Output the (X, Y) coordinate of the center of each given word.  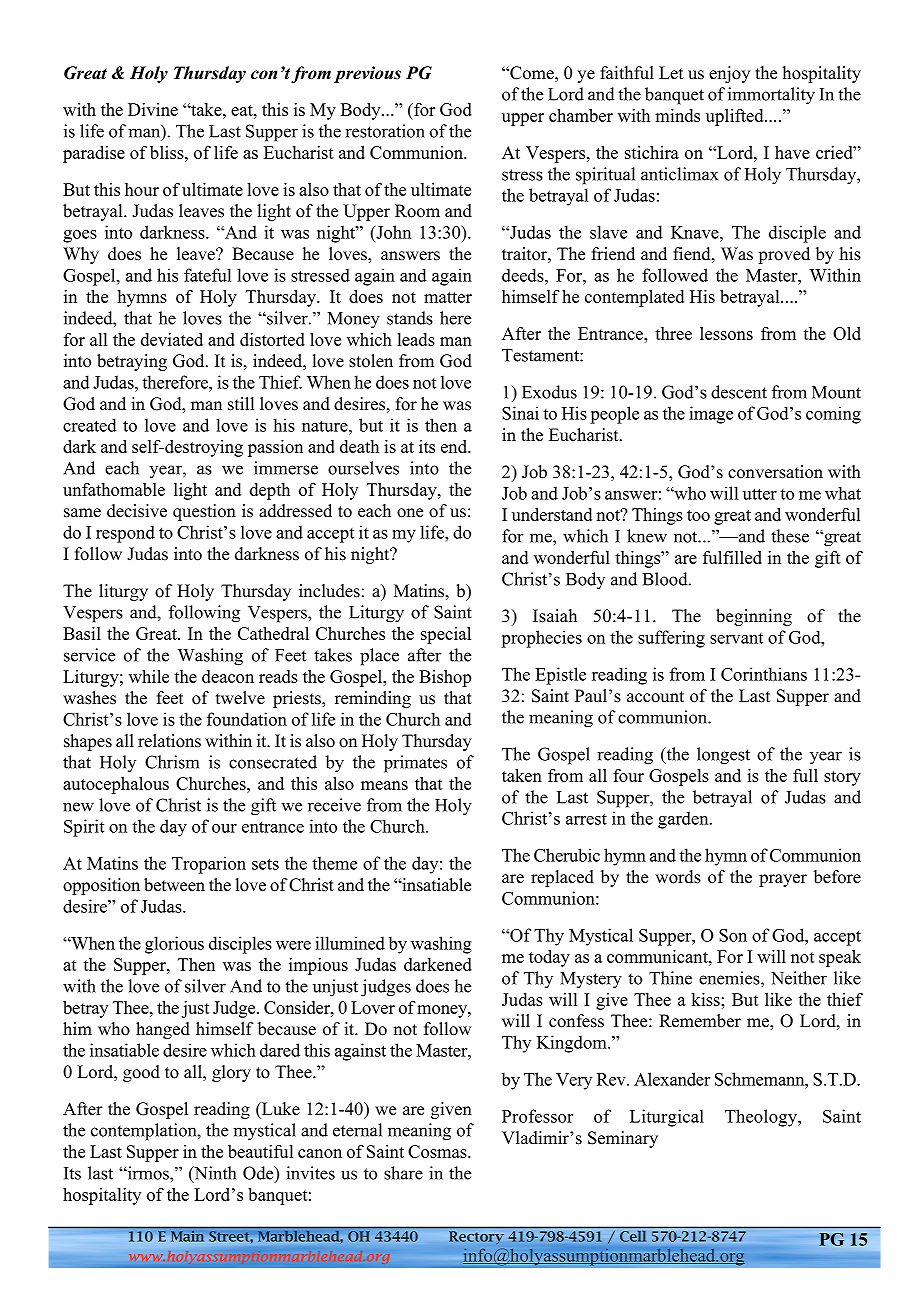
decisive (137, 511)
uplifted (736, 117)
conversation (775, 472)
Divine (153, 109)
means (384, 785)
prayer (783, 880)
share (403, 1173)
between (174, 885)
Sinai (520, 413)
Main (187, 1235)
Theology (762, 1118)
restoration (385, 131)
